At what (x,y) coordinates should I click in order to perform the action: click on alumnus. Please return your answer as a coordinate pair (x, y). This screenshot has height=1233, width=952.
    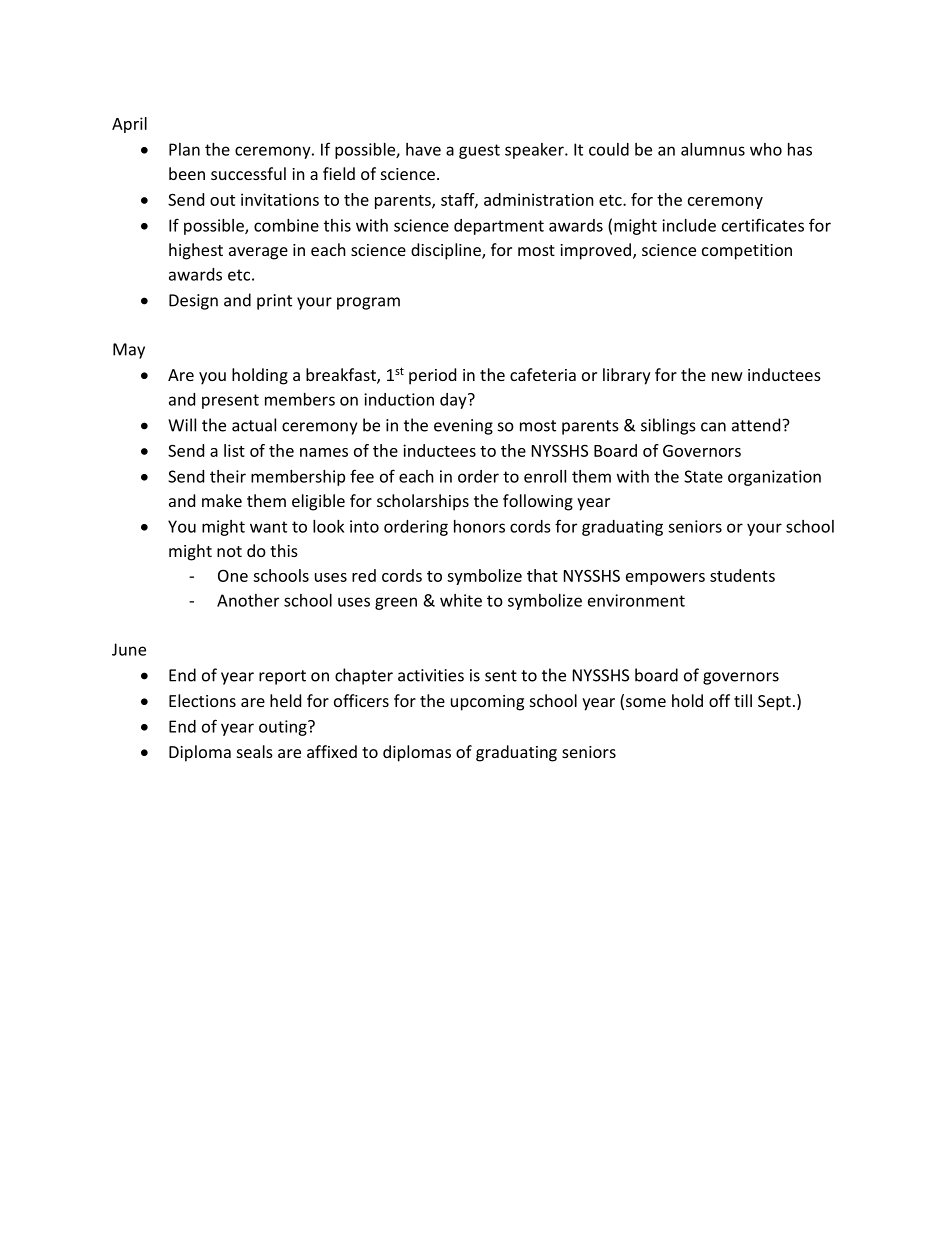
    Looking at the image, I should click on (713, 149).
